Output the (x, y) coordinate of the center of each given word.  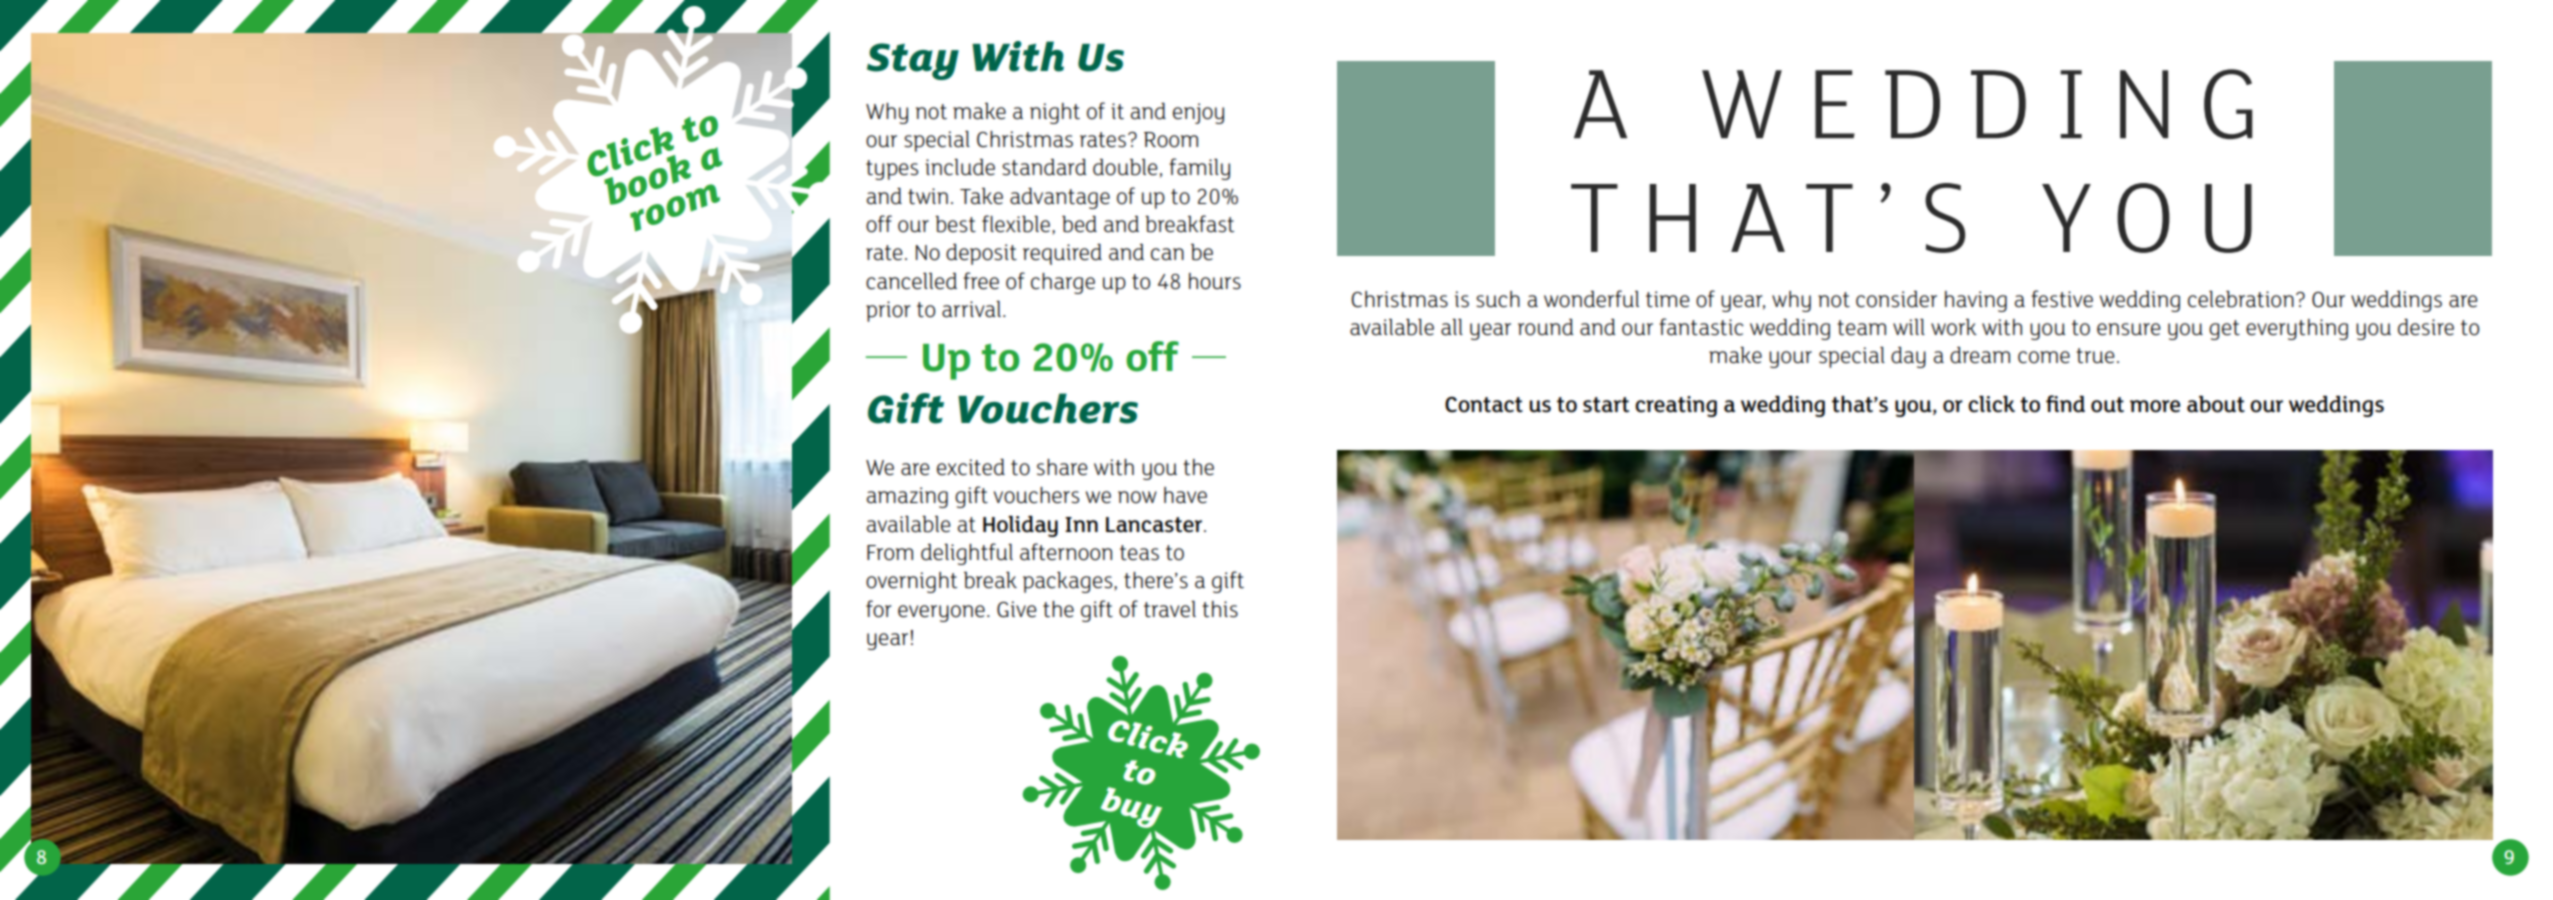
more (2155, 406)
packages (1069, 582)
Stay (913, 61)
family (1199, 169)
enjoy (1198, 113)
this (1220, 609)
